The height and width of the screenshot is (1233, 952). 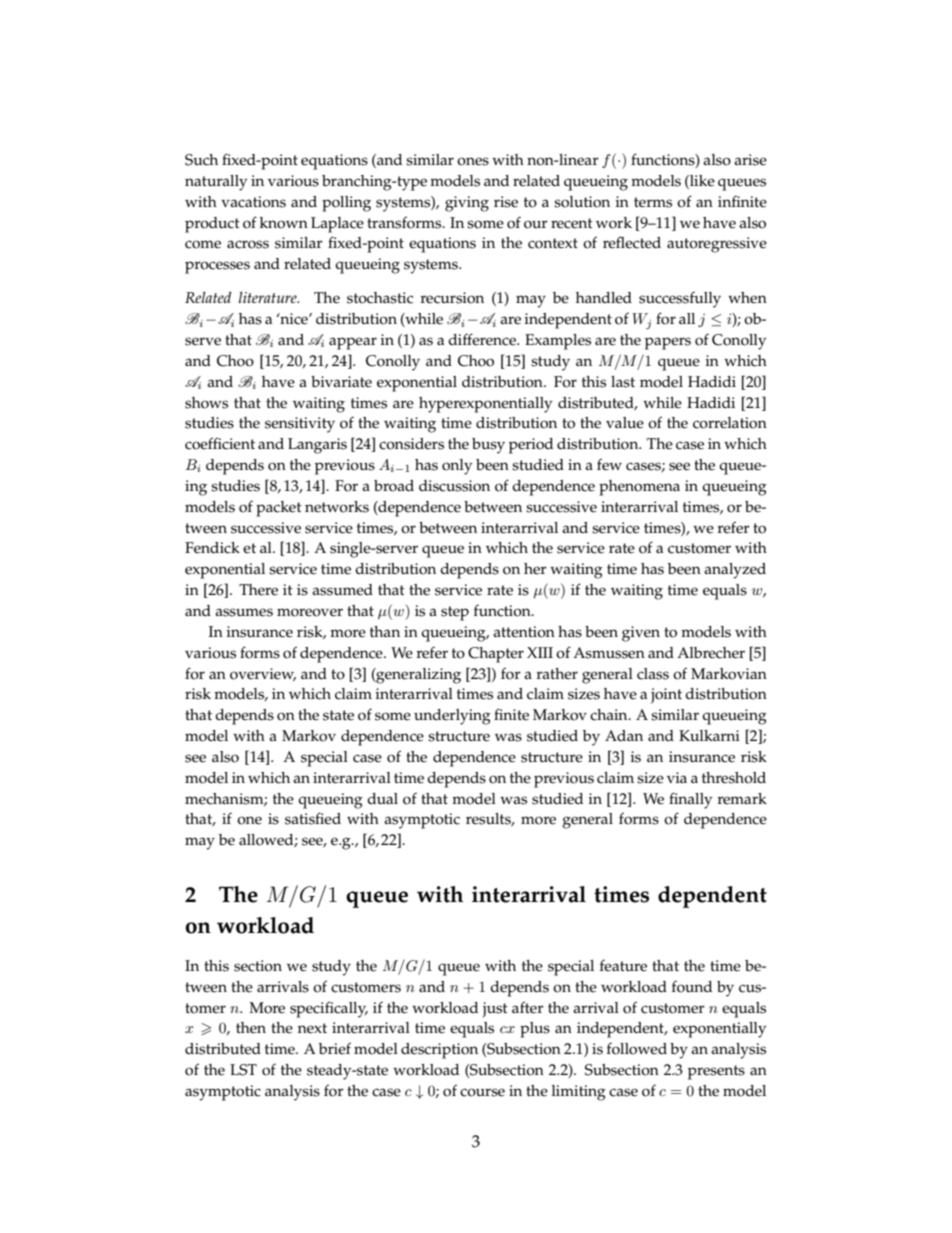 I want to click on LST, so click(x=243, y=1070).
